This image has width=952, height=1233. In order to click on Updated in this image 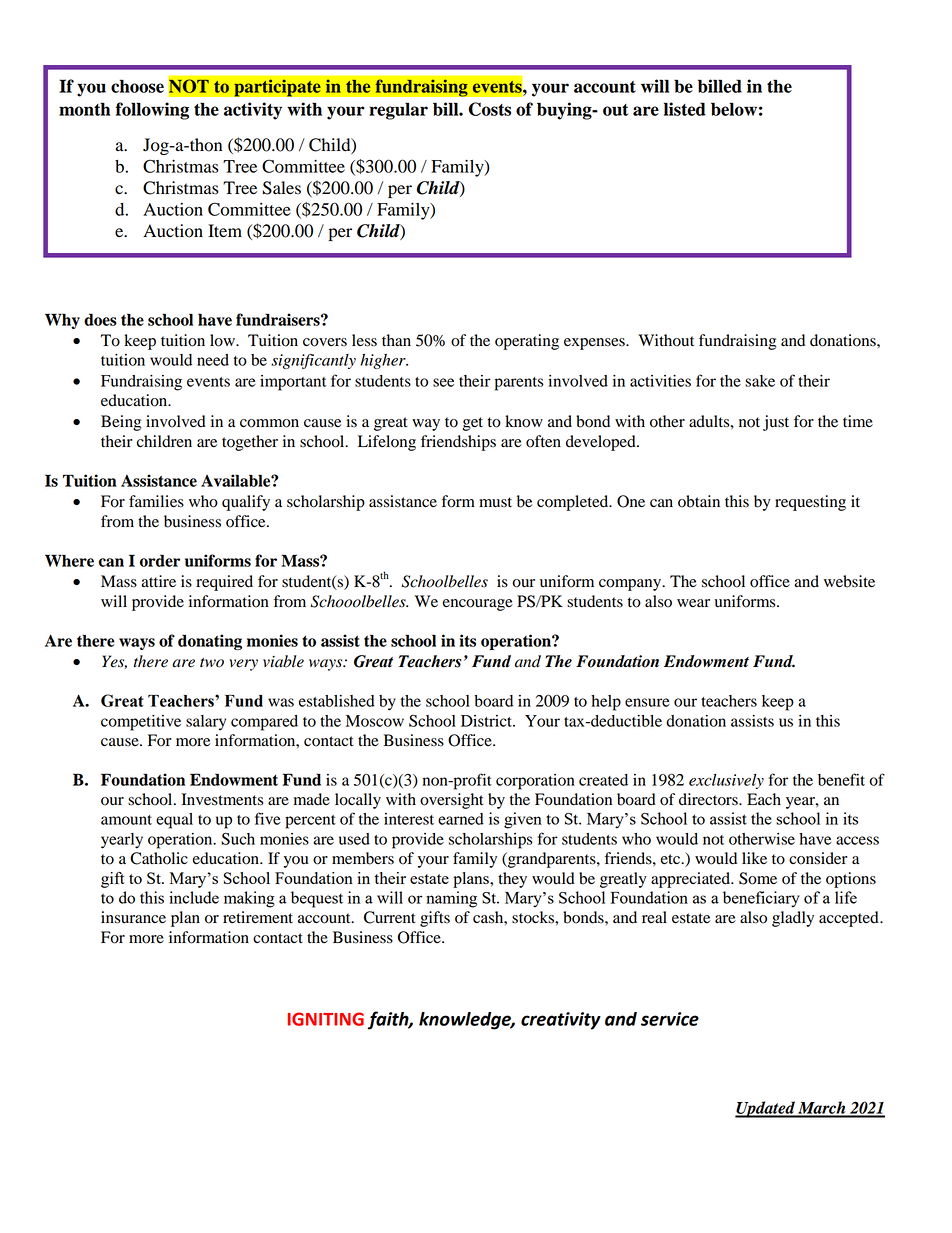, I will do `click(766, 1109)`.
